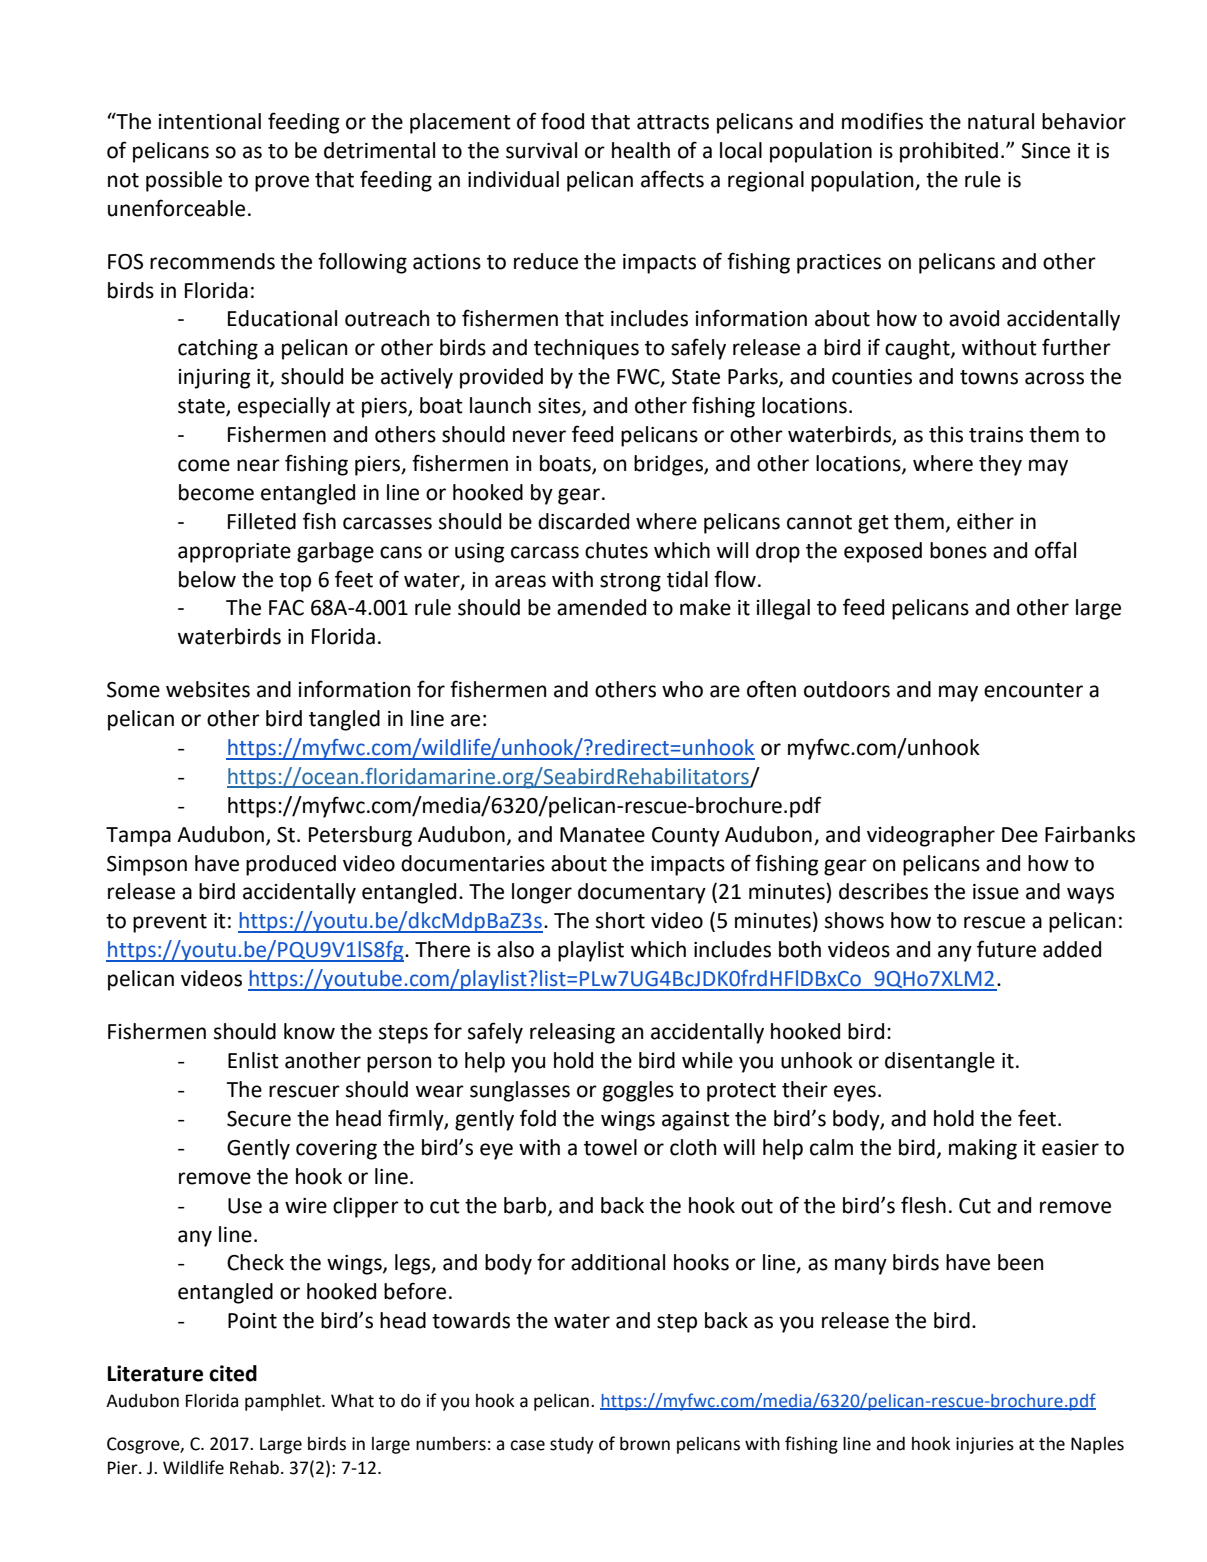 The width and height of the image is (1207, 1562). What do you see at coordinates (284, 1402) in the image?
I see `pamphlet` at bounding box center [284, 1402].
